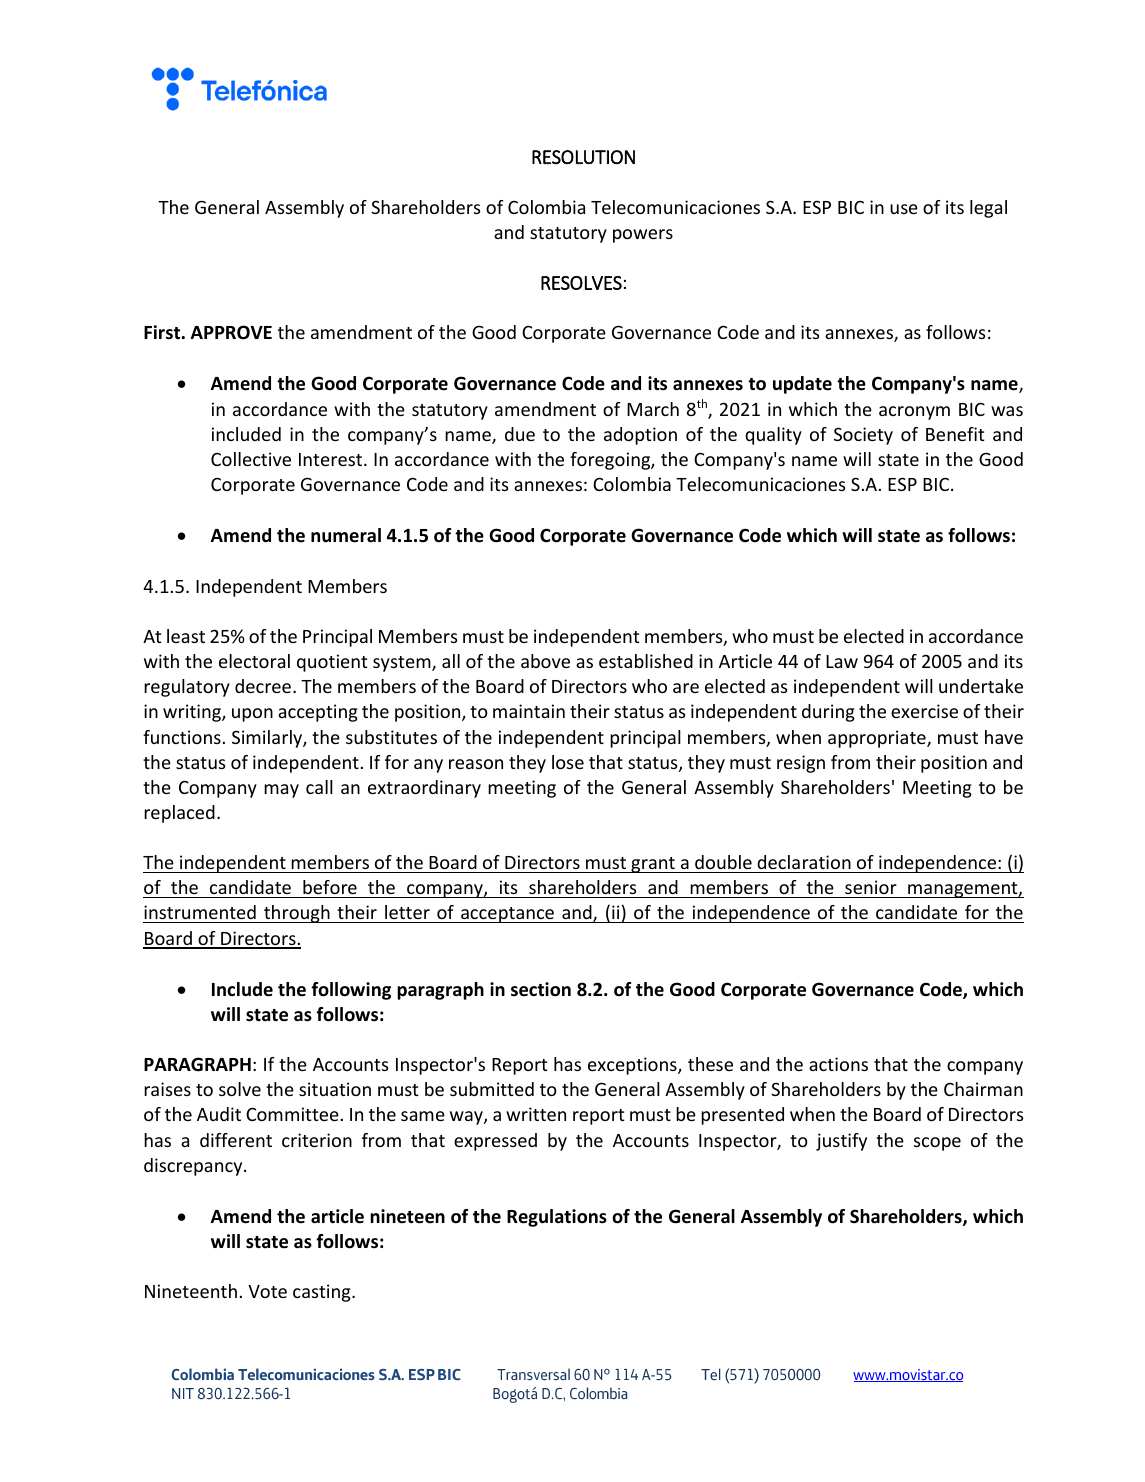 This screenshot has height=1482, width=1145. What do you see at coordinates (267, 1291) in the screenshot?
I see `Vote` at bounding box center [267, 1291].
